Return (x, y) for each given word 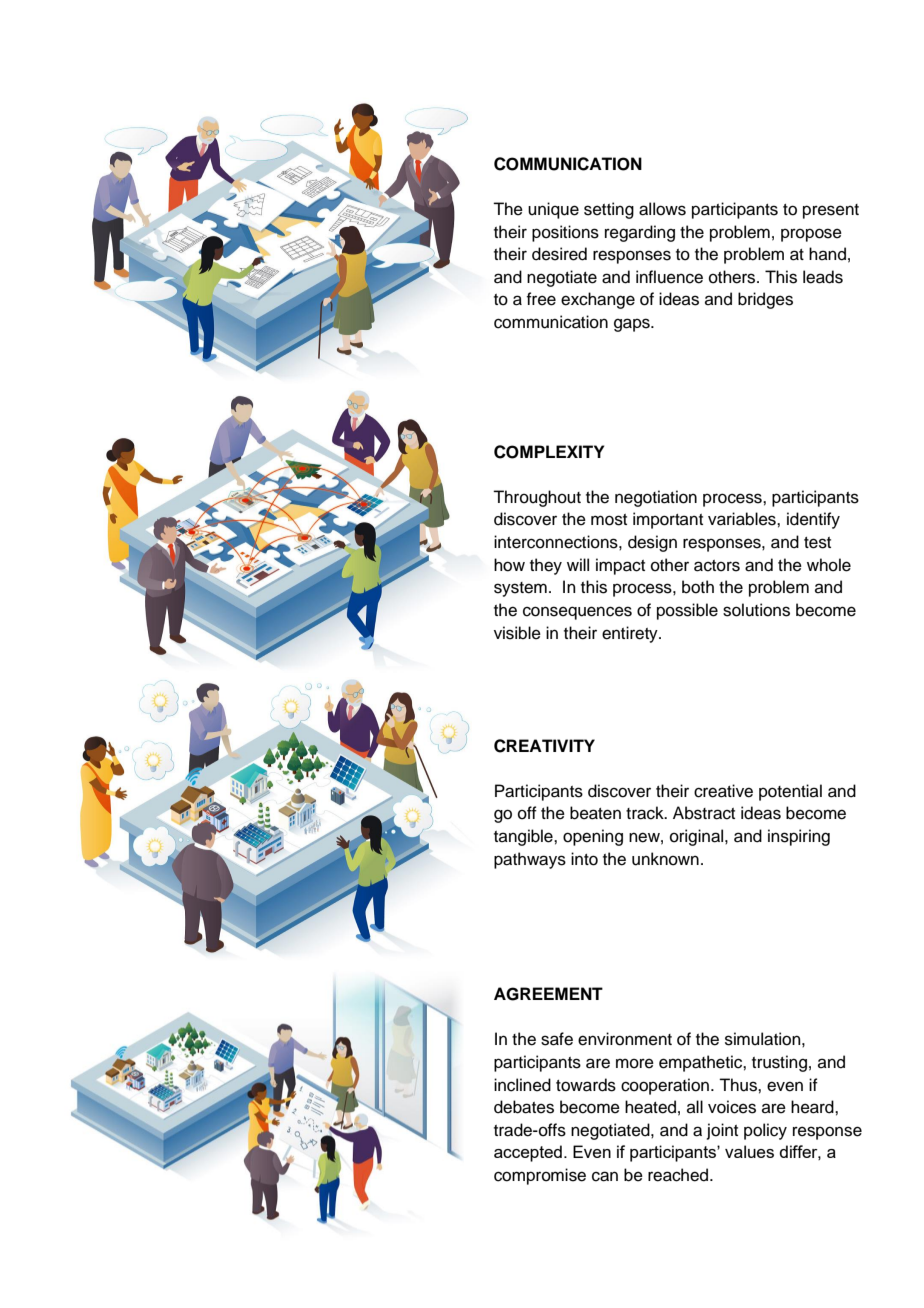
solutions (756, 610)
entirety (631, 634)
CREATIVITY (544, 746)
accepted (528, 1153)
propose (811, 235)
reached (679, 1175)
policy (765, 1131)
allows (662, 209)
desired (559, 254)
